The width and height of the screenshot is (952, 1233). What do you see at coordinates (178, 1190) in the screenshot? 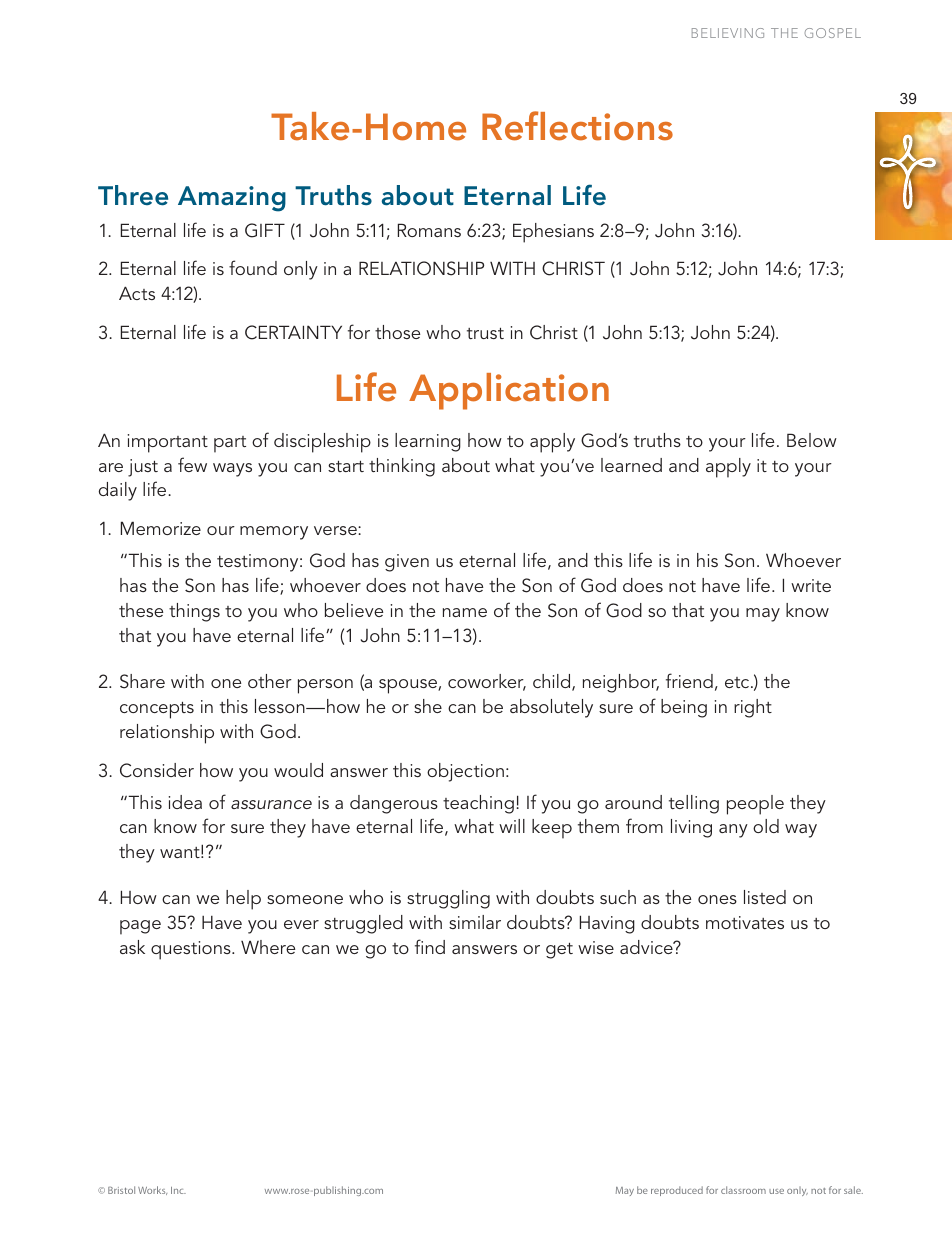
I see `Inc` at bounding box center [178, 1190].
